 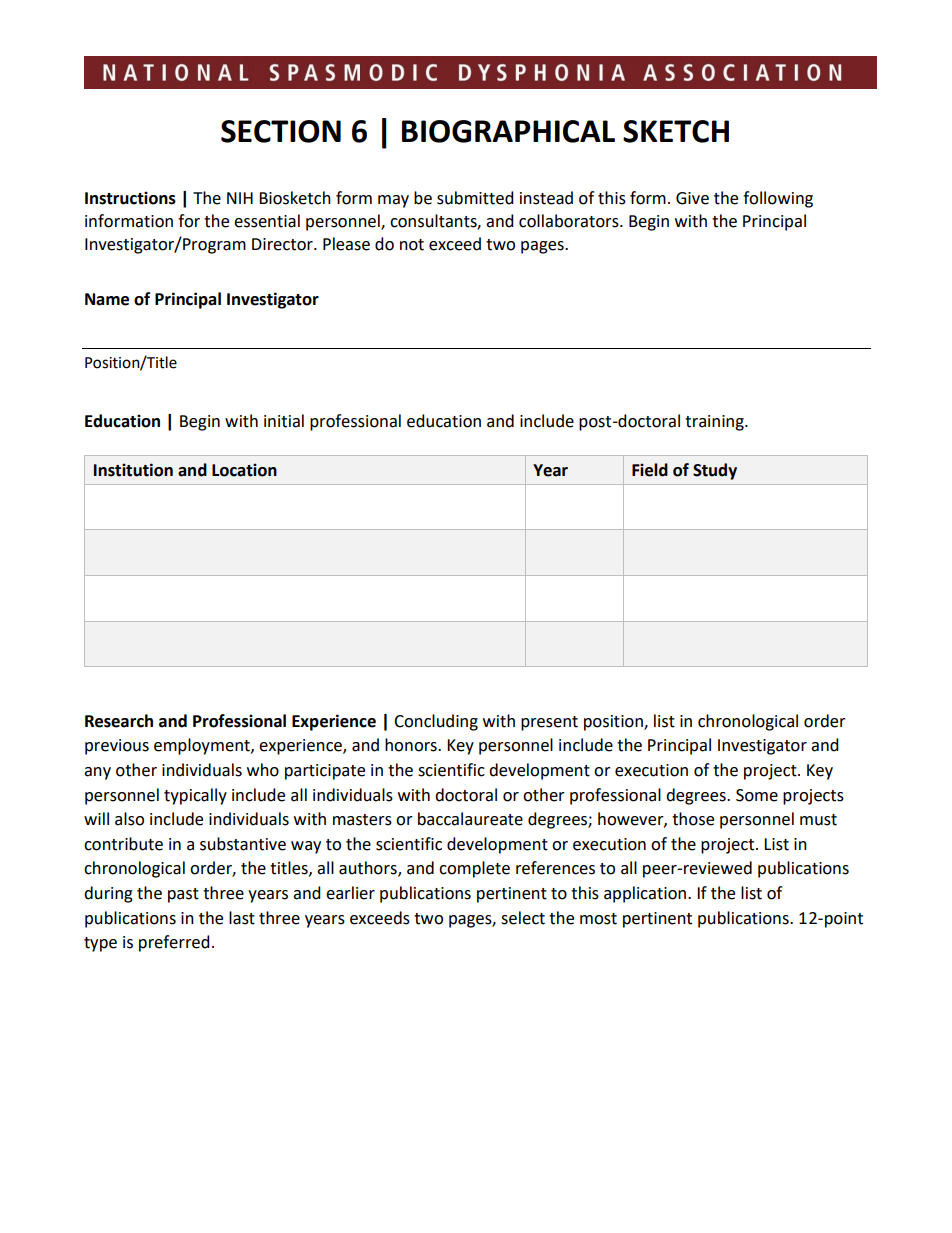 I want to click on Some, so click(x=757, y=795).
